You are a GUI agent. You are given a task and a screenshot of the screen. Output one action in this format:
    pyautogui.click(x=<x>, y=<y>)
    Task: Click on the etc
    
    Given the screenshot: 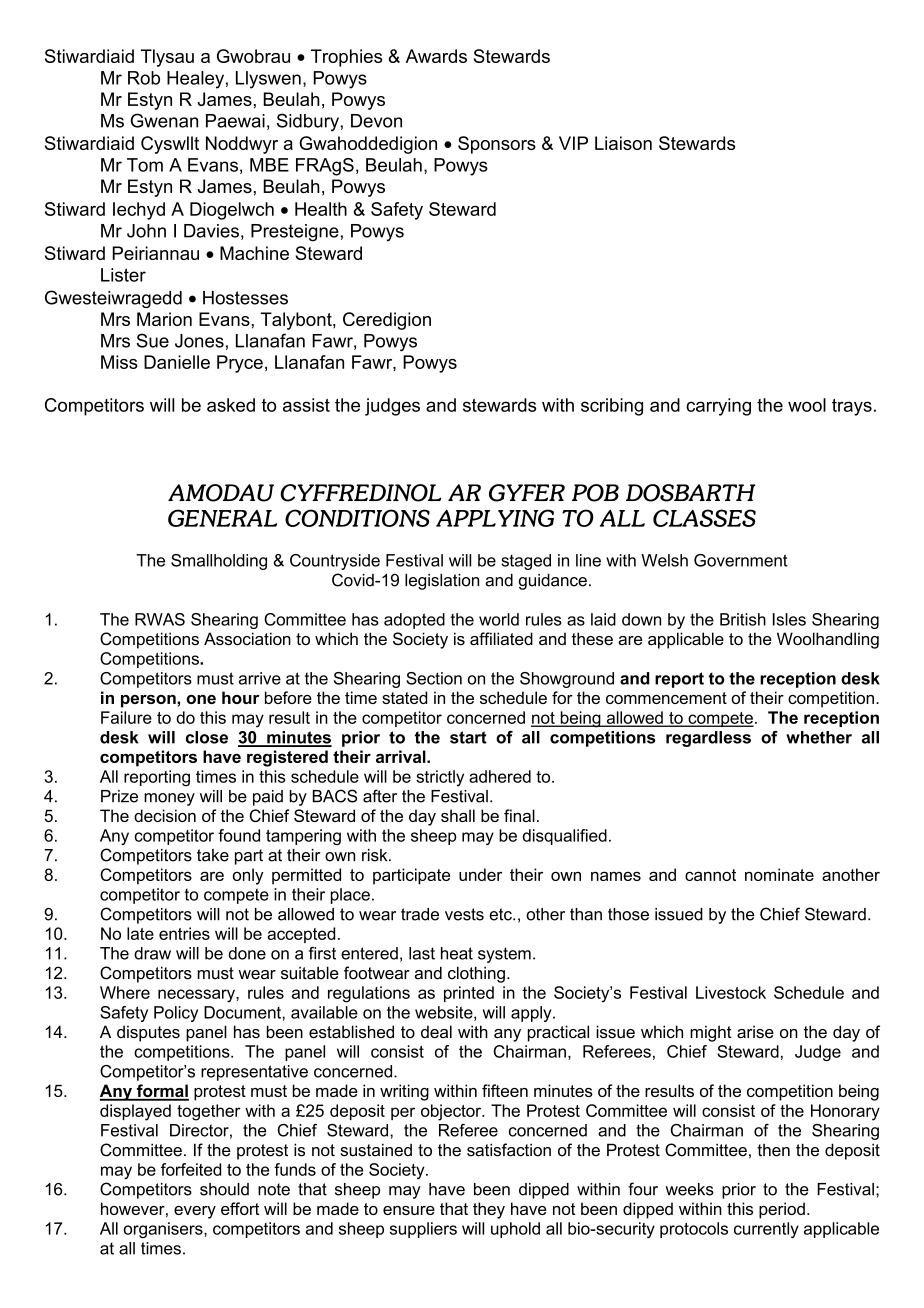 What is the action you would take?
    pyautogui.click(x=501, y=914)
